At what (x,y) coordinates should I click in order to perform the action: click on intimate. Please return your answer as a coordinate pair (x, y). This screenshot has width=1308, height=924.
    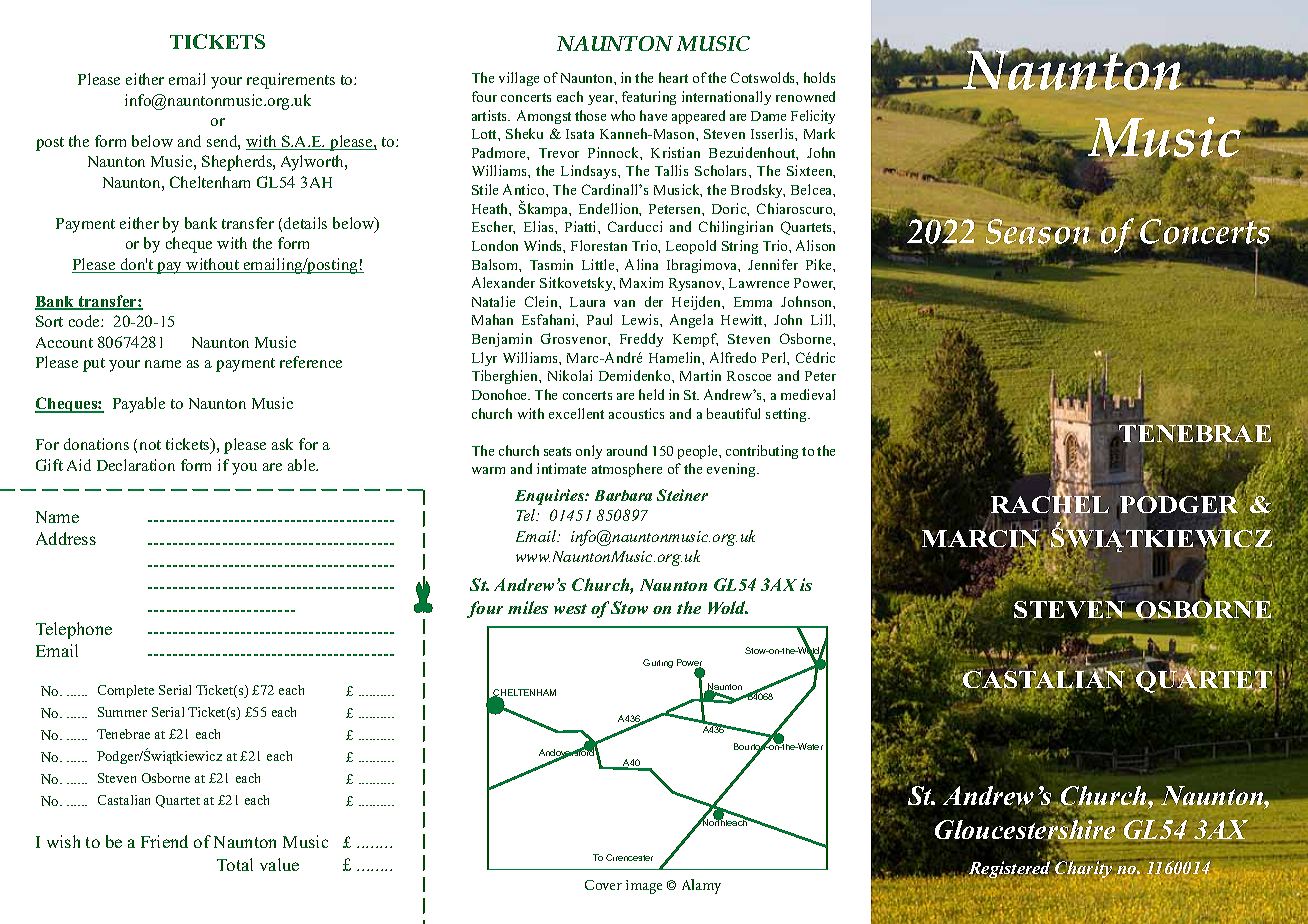
    Looking at the image, I should click on (561, 468).
